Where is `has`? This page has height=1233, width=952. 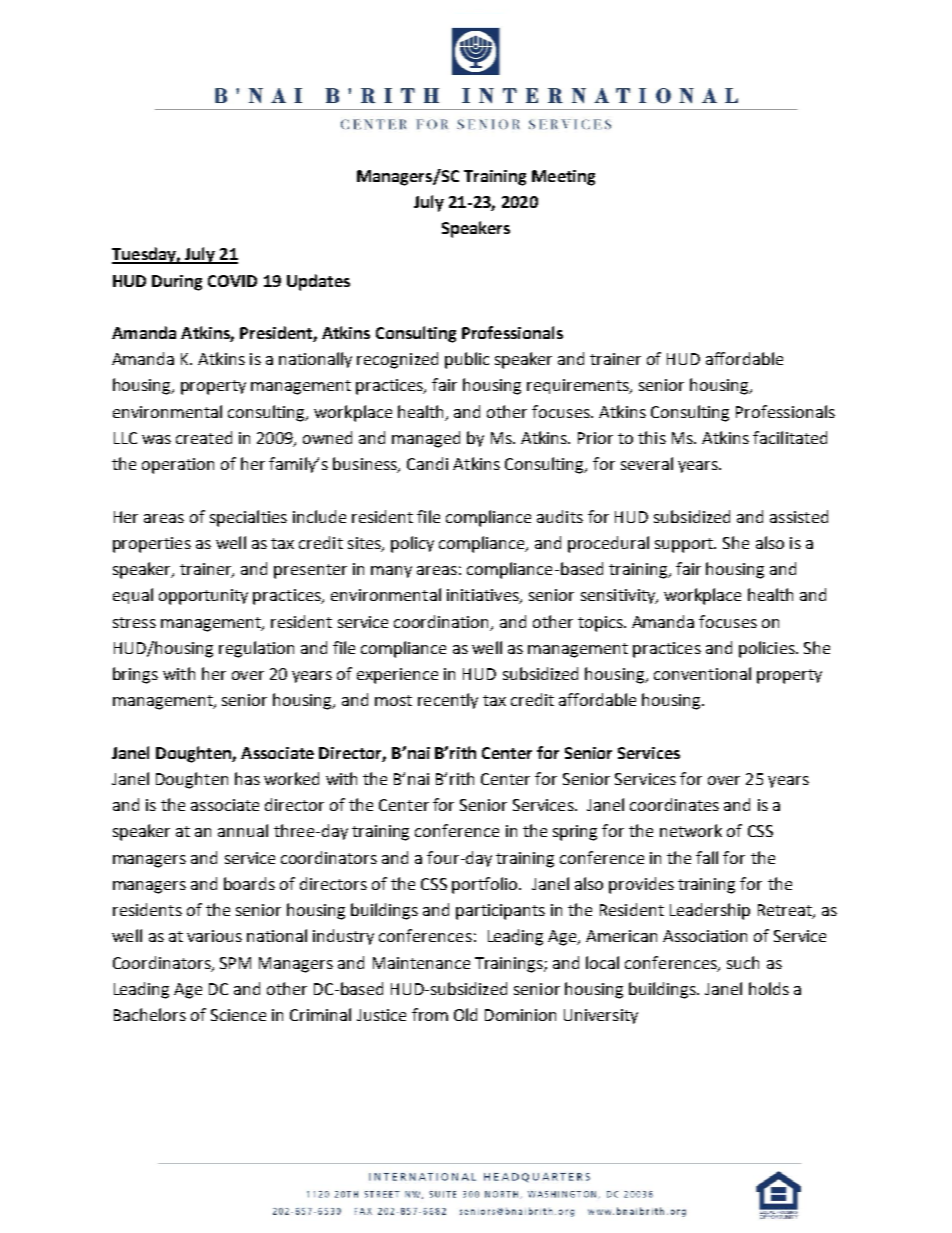 has is located at coordinates (247, 778).
